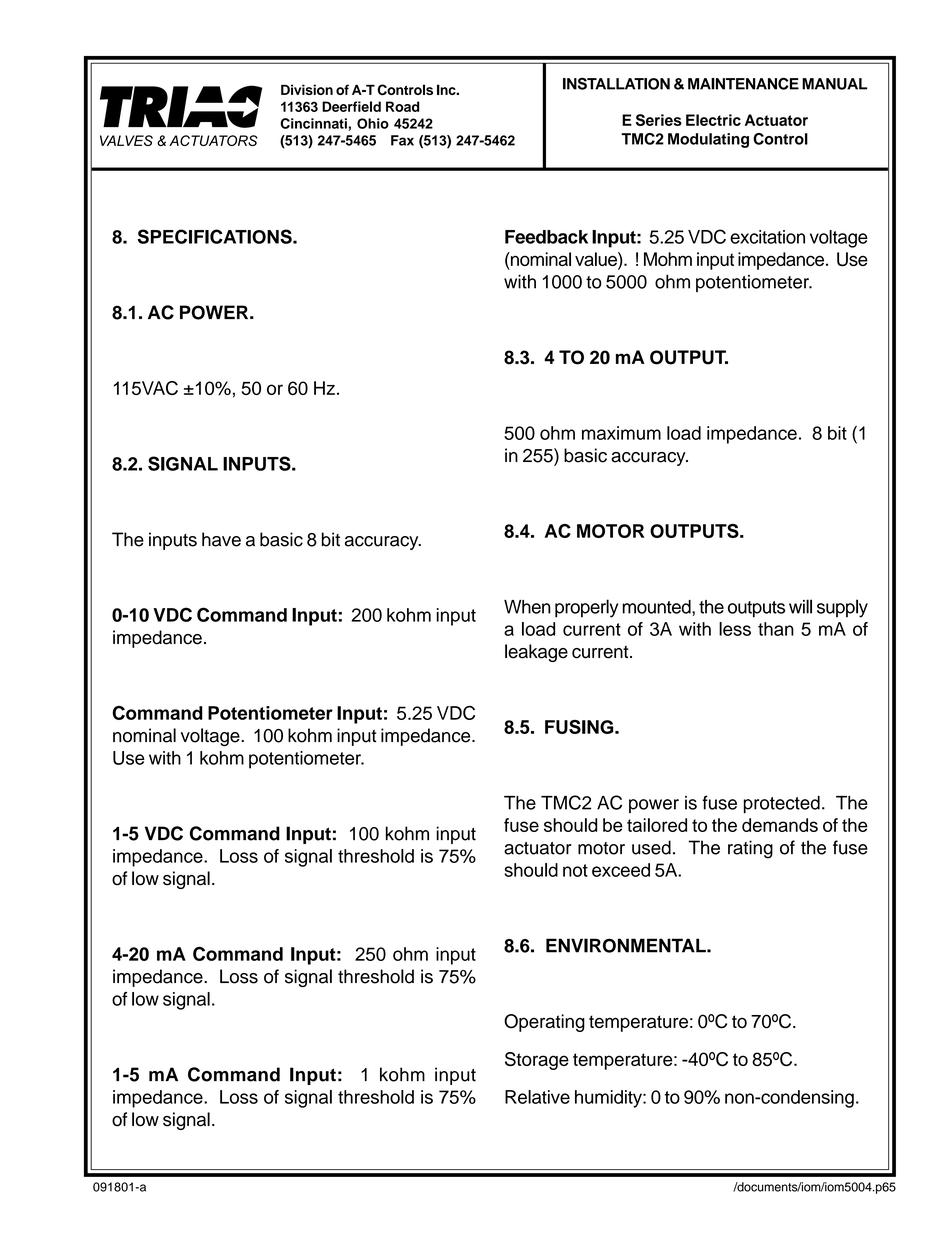 Image resolution: width=952 pixels, height=1233 pixels. I want to click on have, so click(221, 539).
